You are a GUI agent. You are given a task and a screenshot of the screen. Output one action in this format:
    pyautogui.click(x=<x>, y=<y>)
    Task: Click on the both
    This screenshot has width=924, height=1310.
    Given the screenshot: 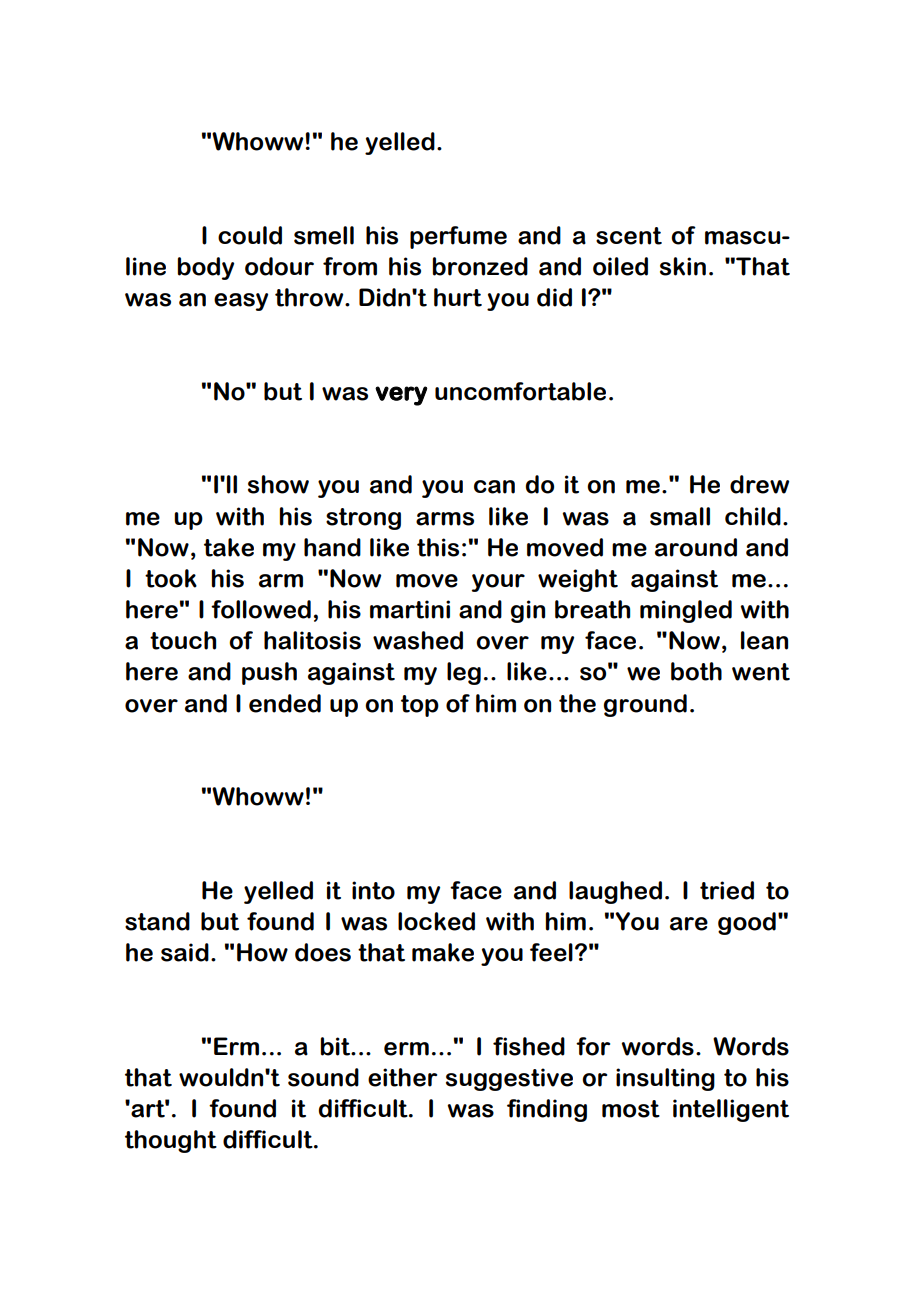 What is the action you would take?
    pyautogui.click(x=696, y=671)
